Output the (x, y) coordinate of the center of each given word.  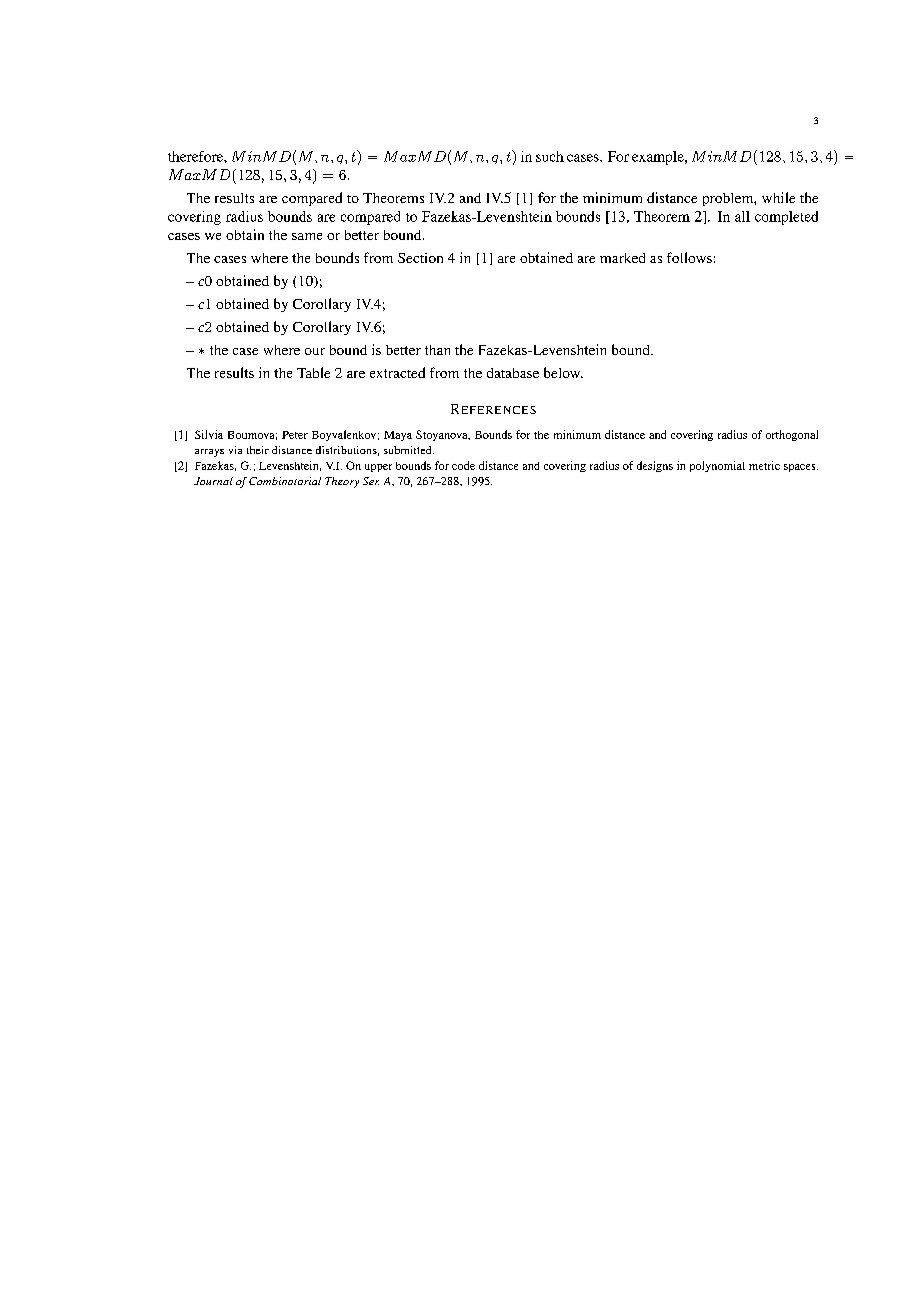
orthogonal (792, 435)
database (513, 373)
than (437, 350)
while (778, 197)
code (463, 465)
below (563, 372)
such (550, 156)
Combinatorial (285, 481)
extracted (397, 372)
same (307, 236)
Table (313, 372)
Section (420, 258)
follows (689, 257)
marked (622, 258)
